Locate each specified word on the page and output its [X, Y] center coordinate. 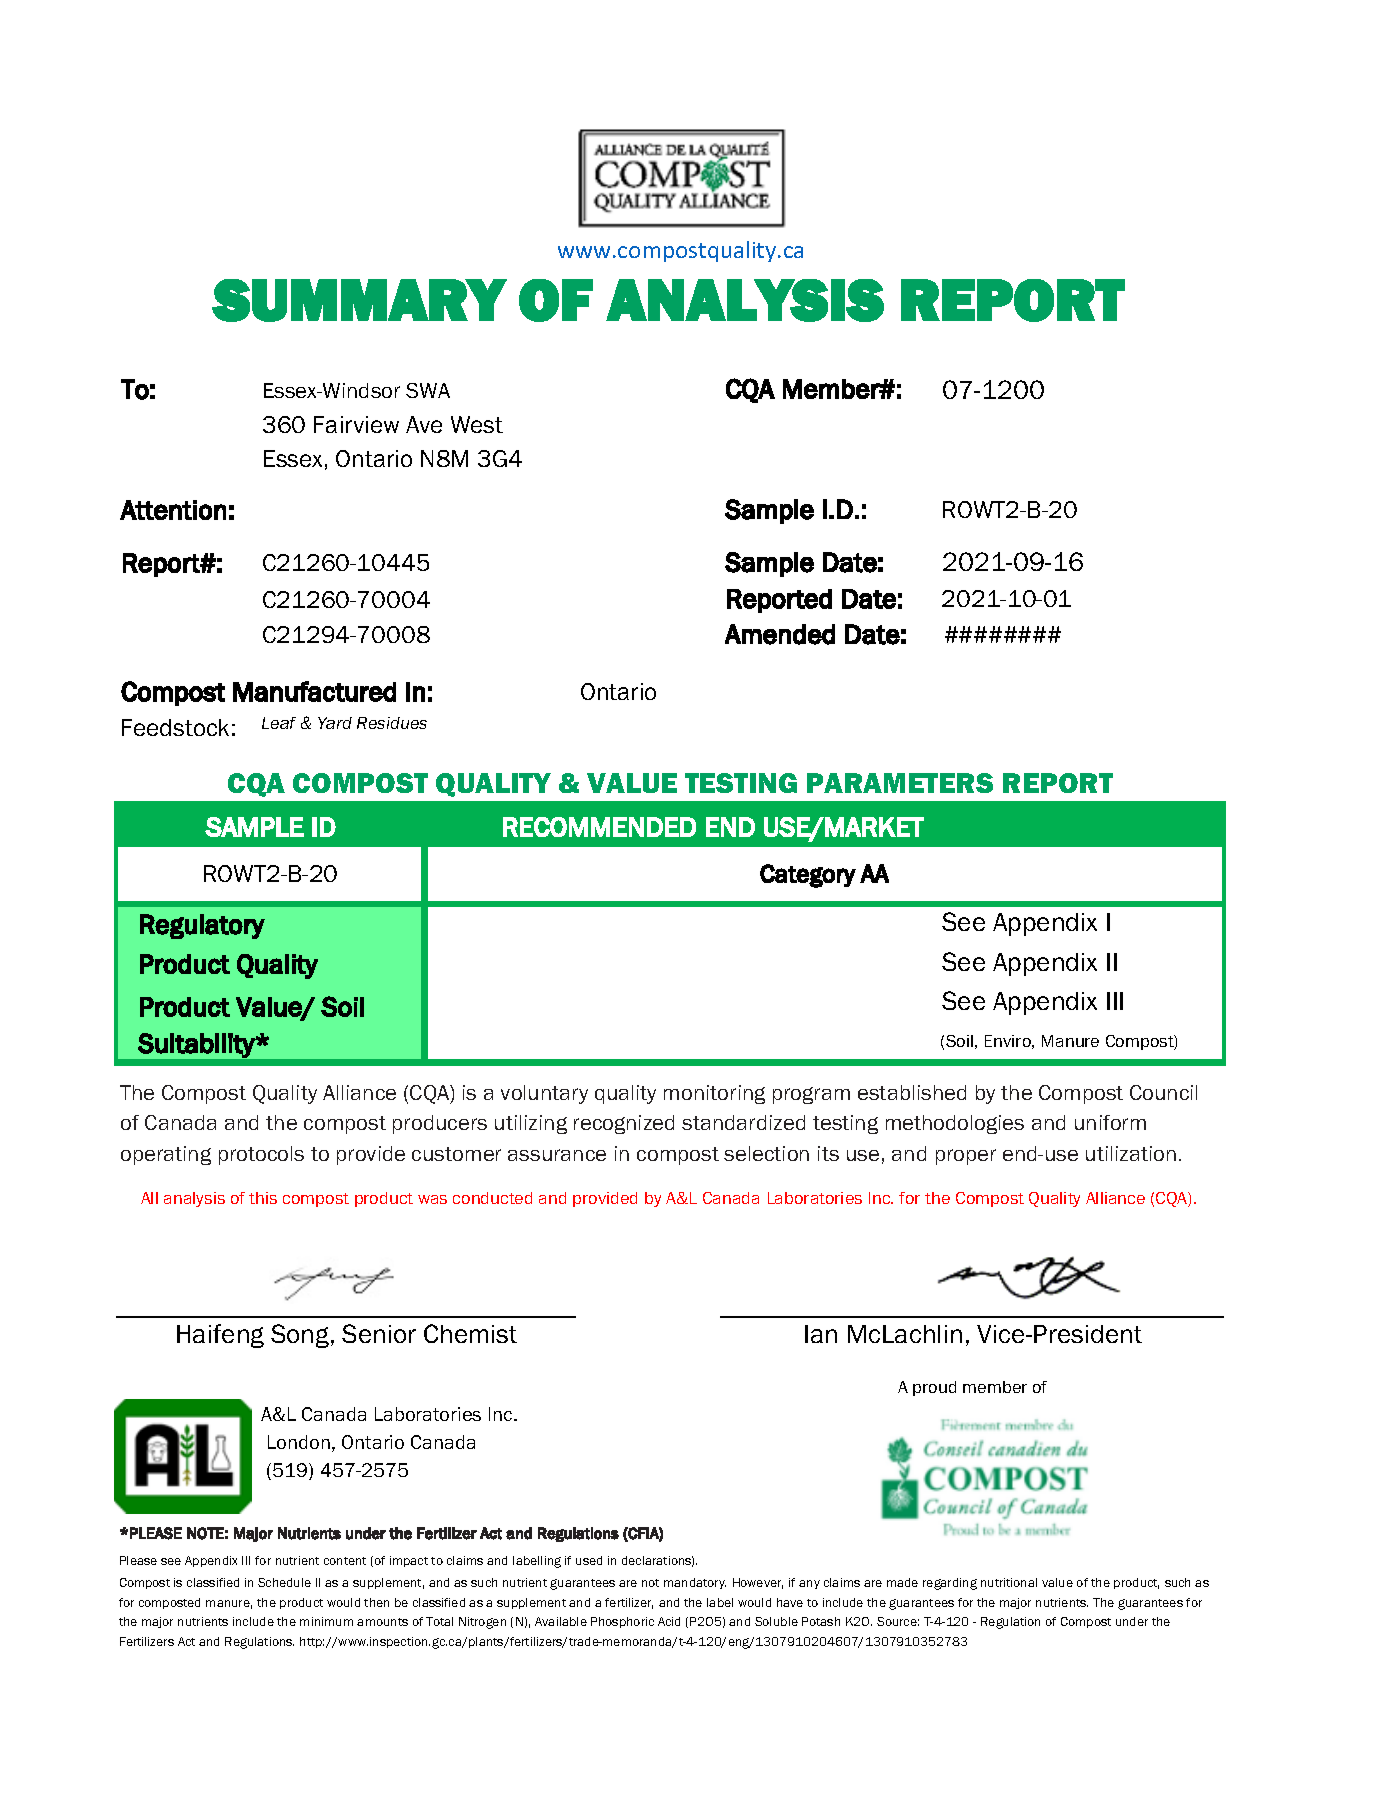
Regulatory [202, 926]
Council [1163, 1092]
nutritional [1009, 1582]
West [477, 424]
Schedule [284, 1582]
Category [808, 876]
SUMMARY [359, 300]
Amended [780, 634]
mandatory [695, 1583]
